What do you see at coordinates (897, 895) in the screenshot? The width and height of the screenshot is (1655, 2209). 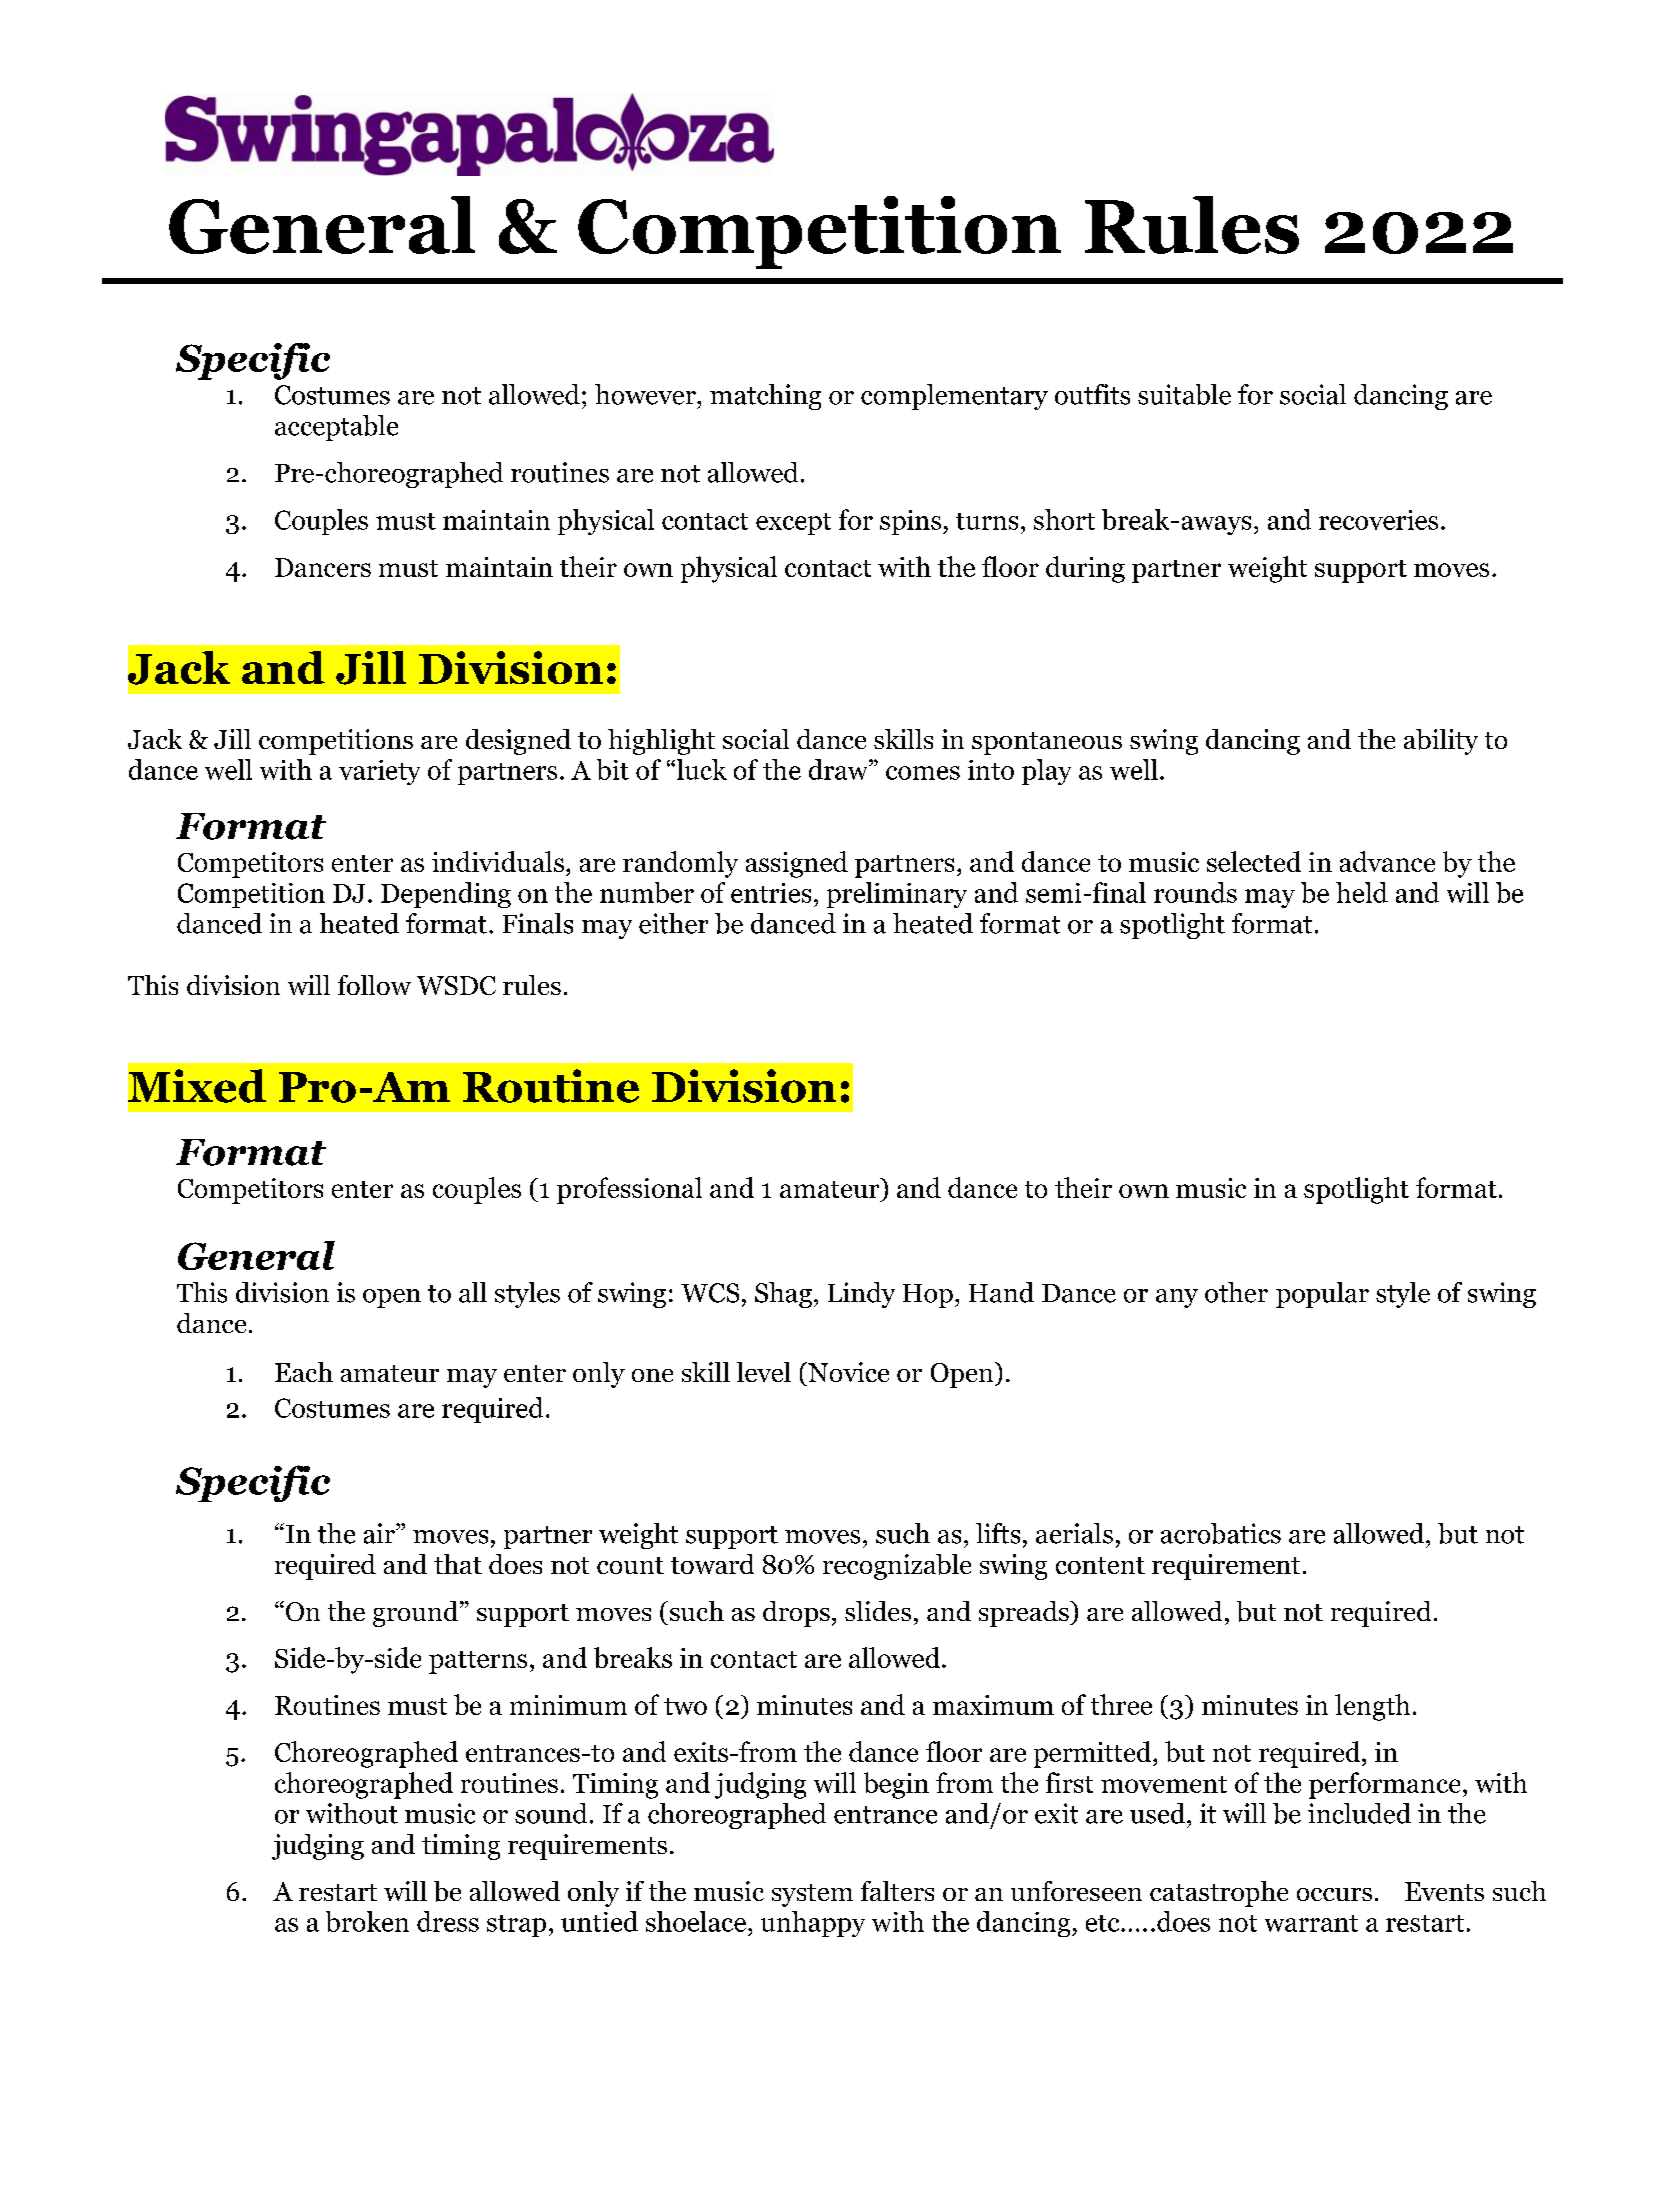 I see `preliminary` at bounding box center [897, 895].
